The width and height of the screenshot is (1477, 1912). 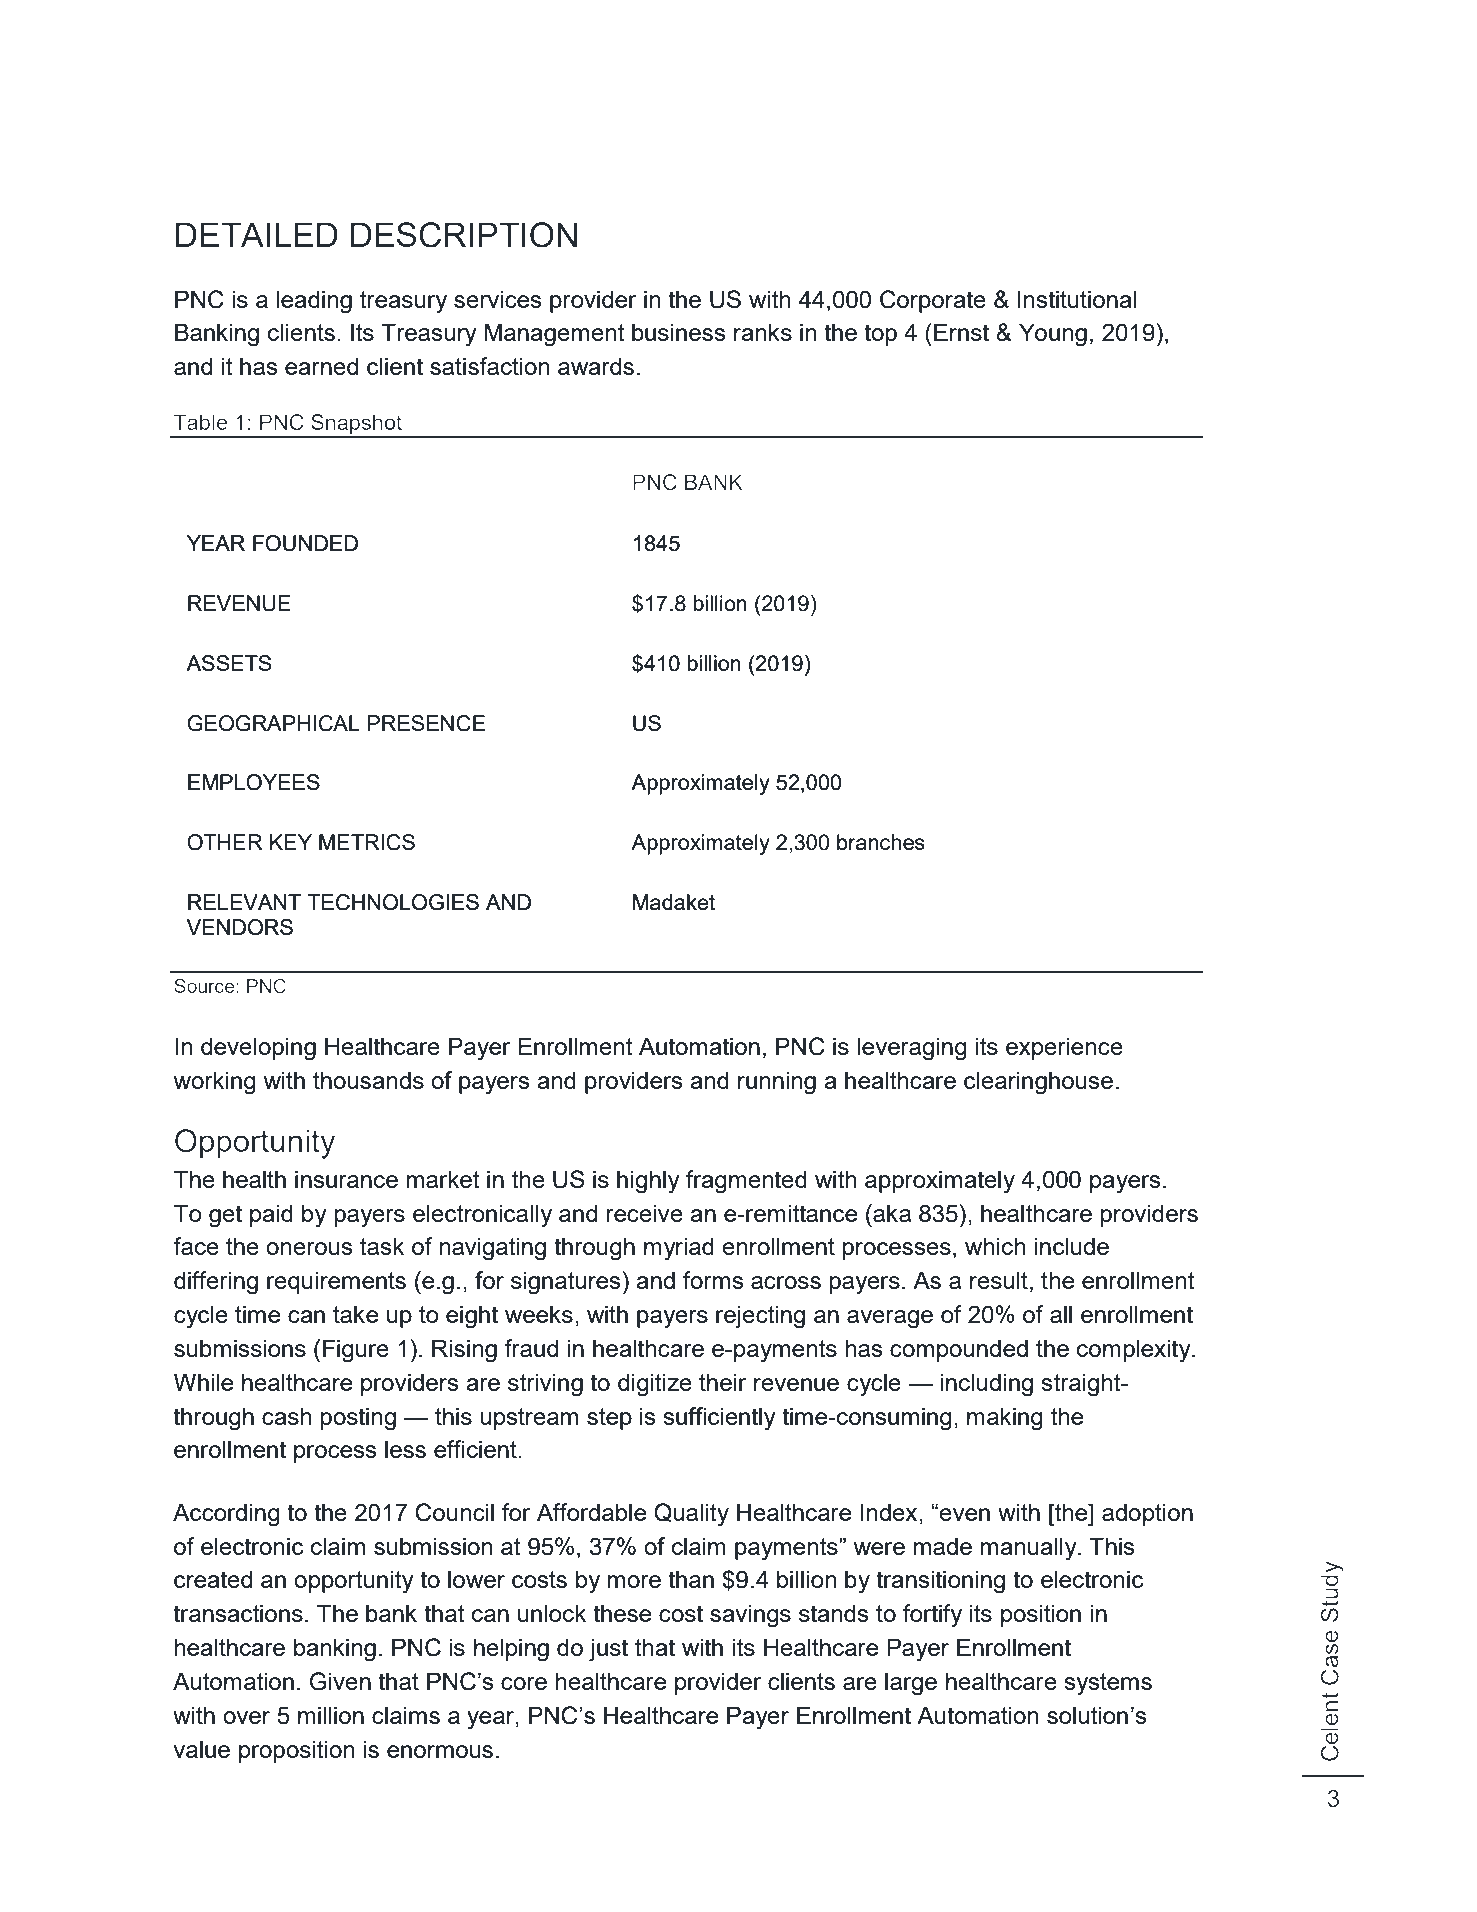 What do you see at coordinates (1064, 1048) in the screenshot?
I see `experience` at bounding box center [1064, 1048].
